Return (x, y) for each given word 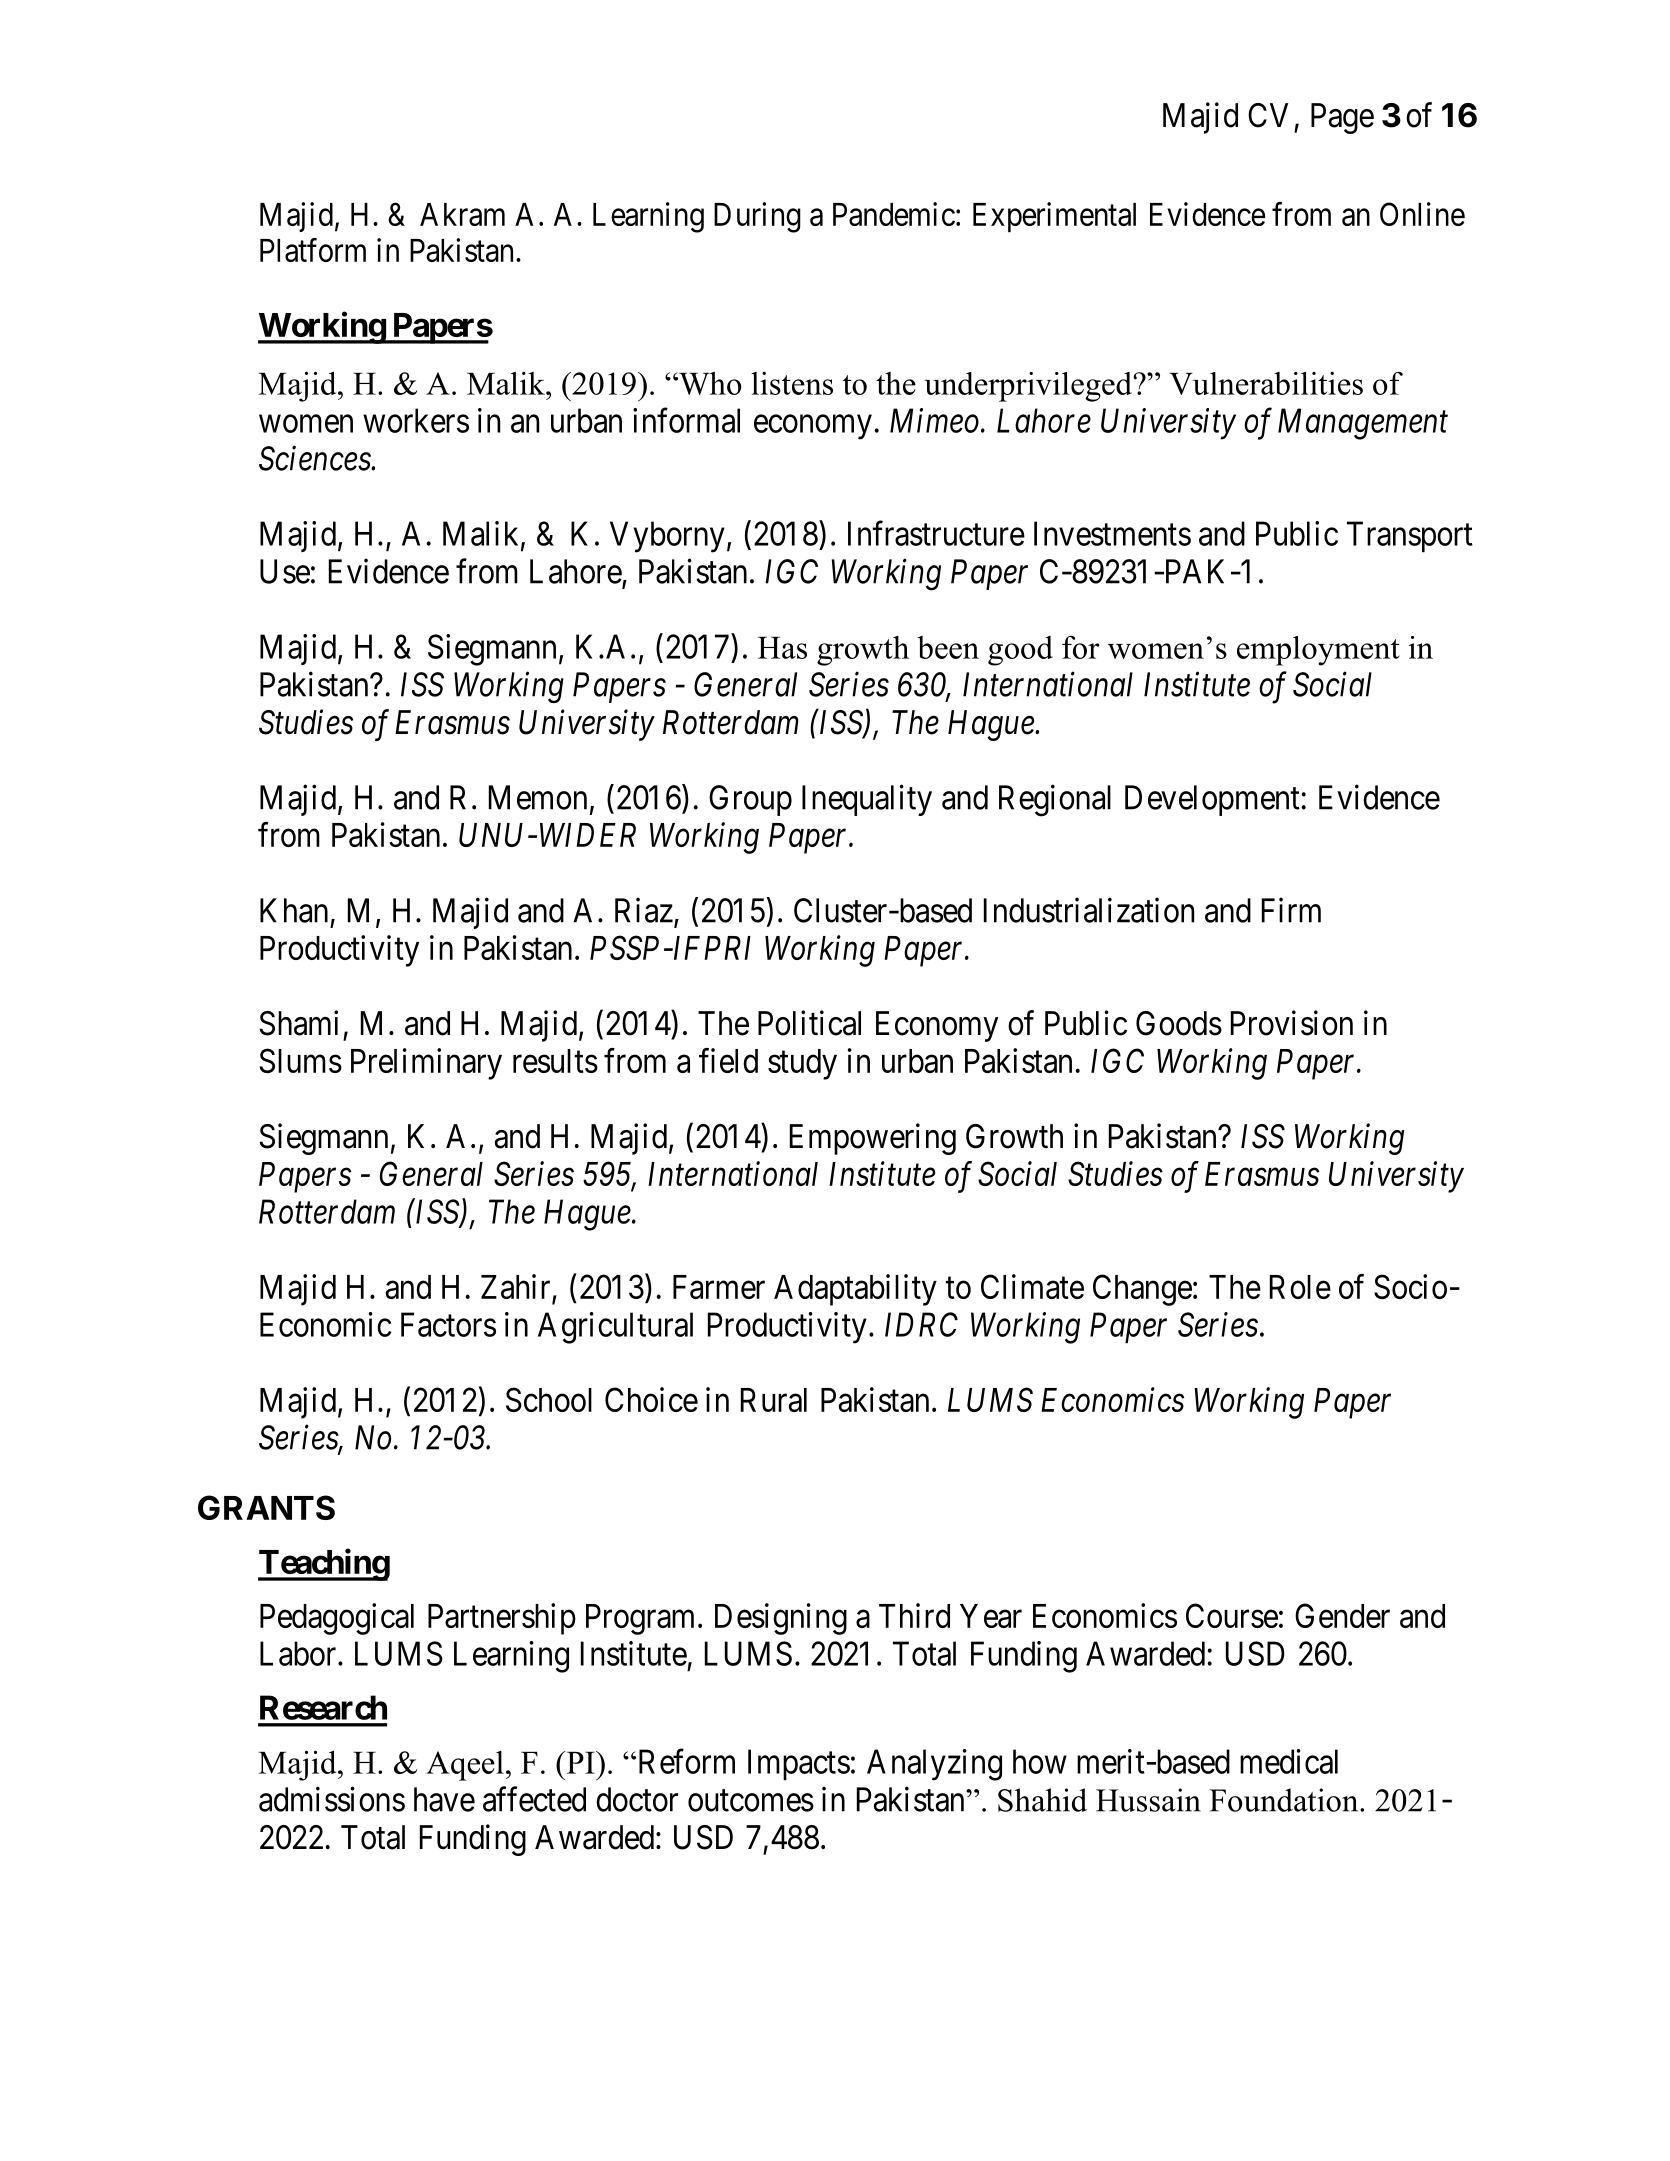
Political (809, 1023)
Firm (1291, 910)
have (444, 1799)
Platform (313, 250)
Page (1342, 118)
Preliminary (426, 1064)
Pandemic (894, 214)
